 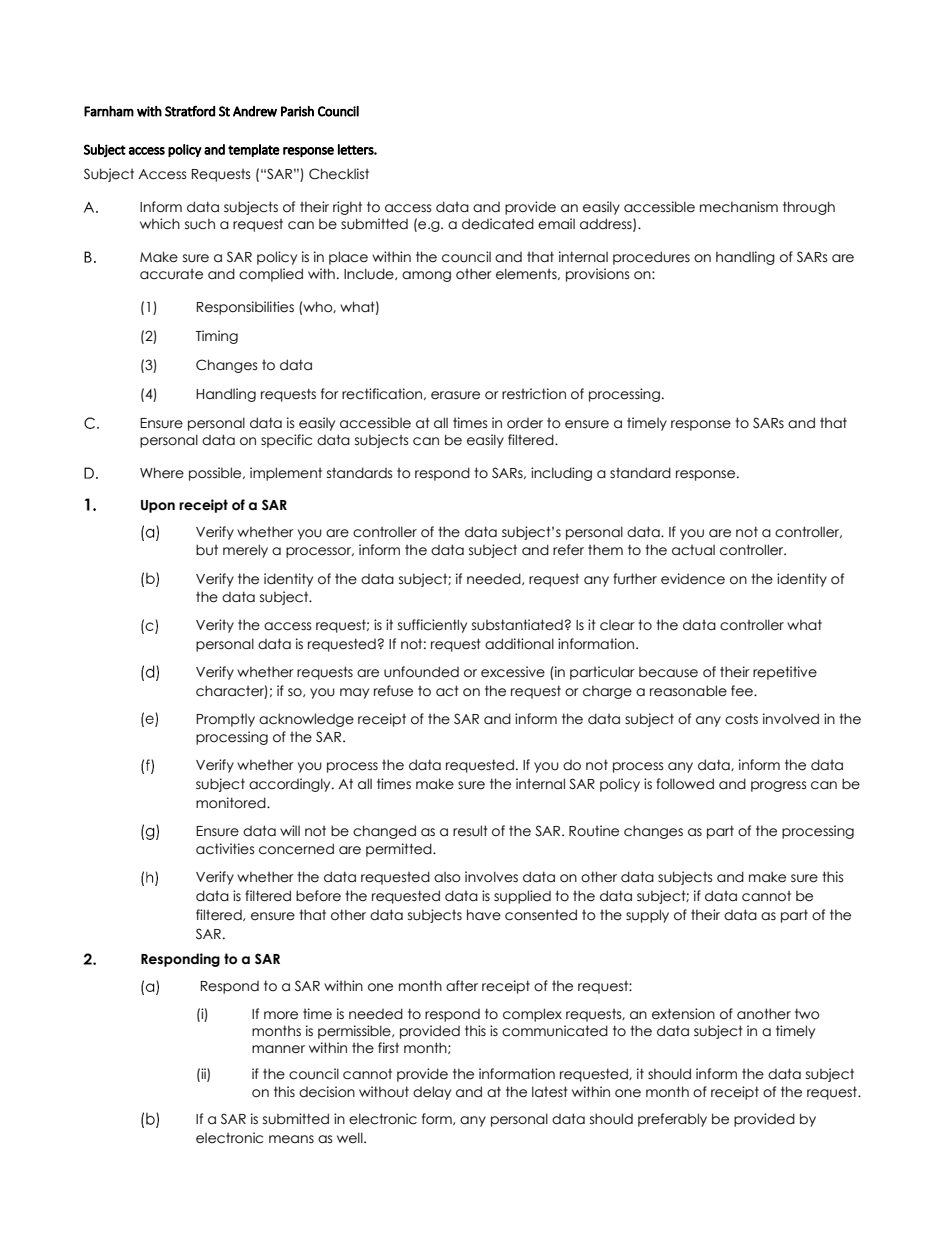 I want to click on mechanism, so click(x=739, y=207).
